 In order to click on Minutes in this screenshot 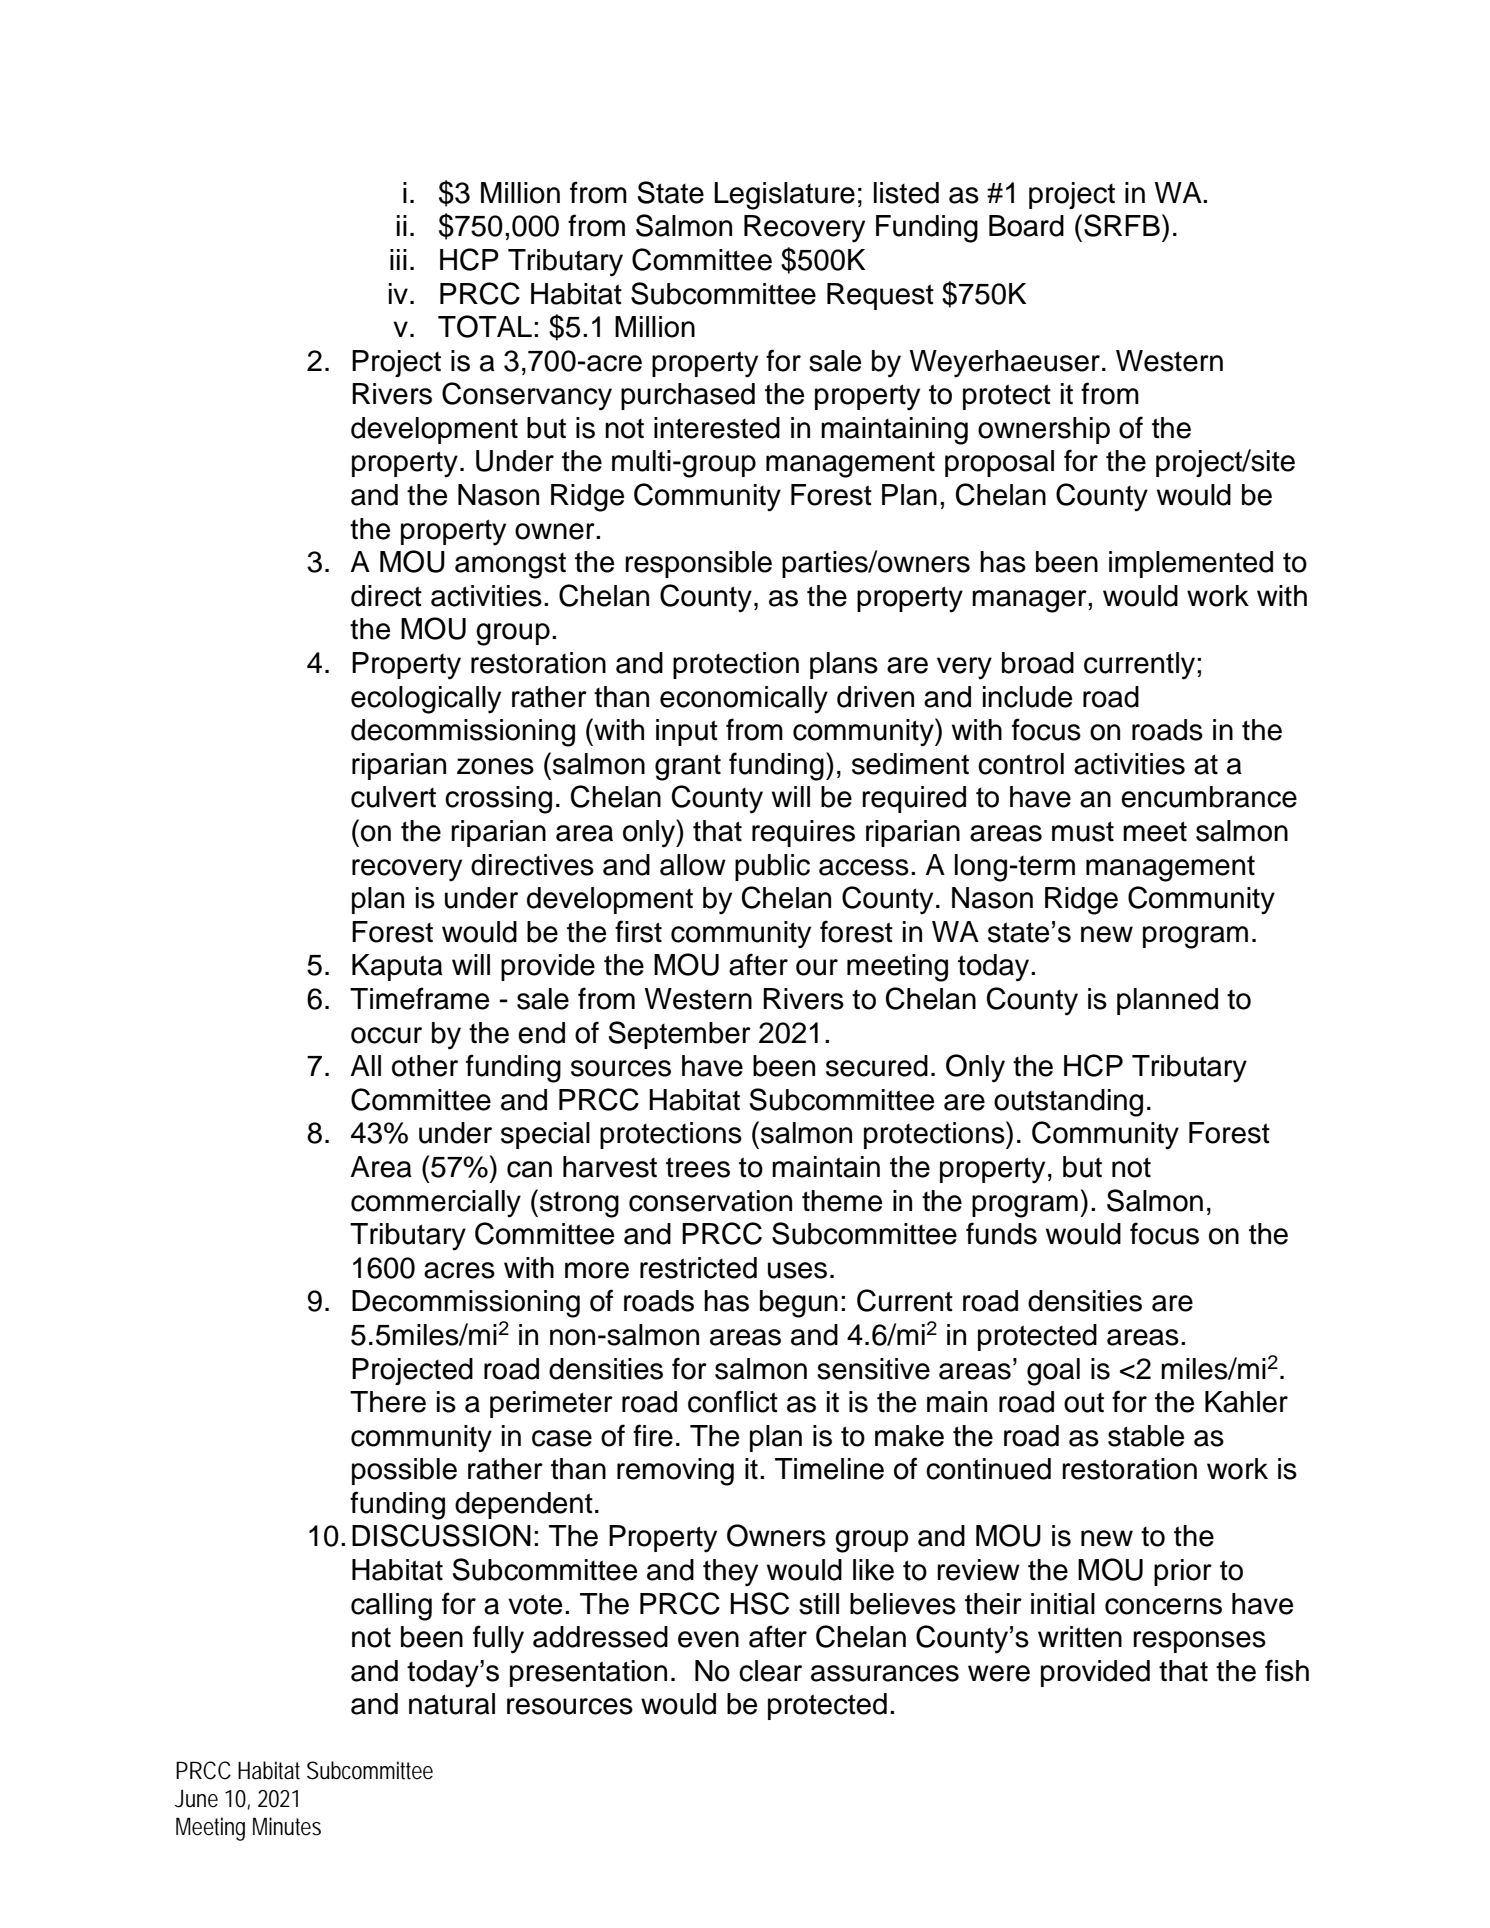, I will do `click(287, 1826)`.
